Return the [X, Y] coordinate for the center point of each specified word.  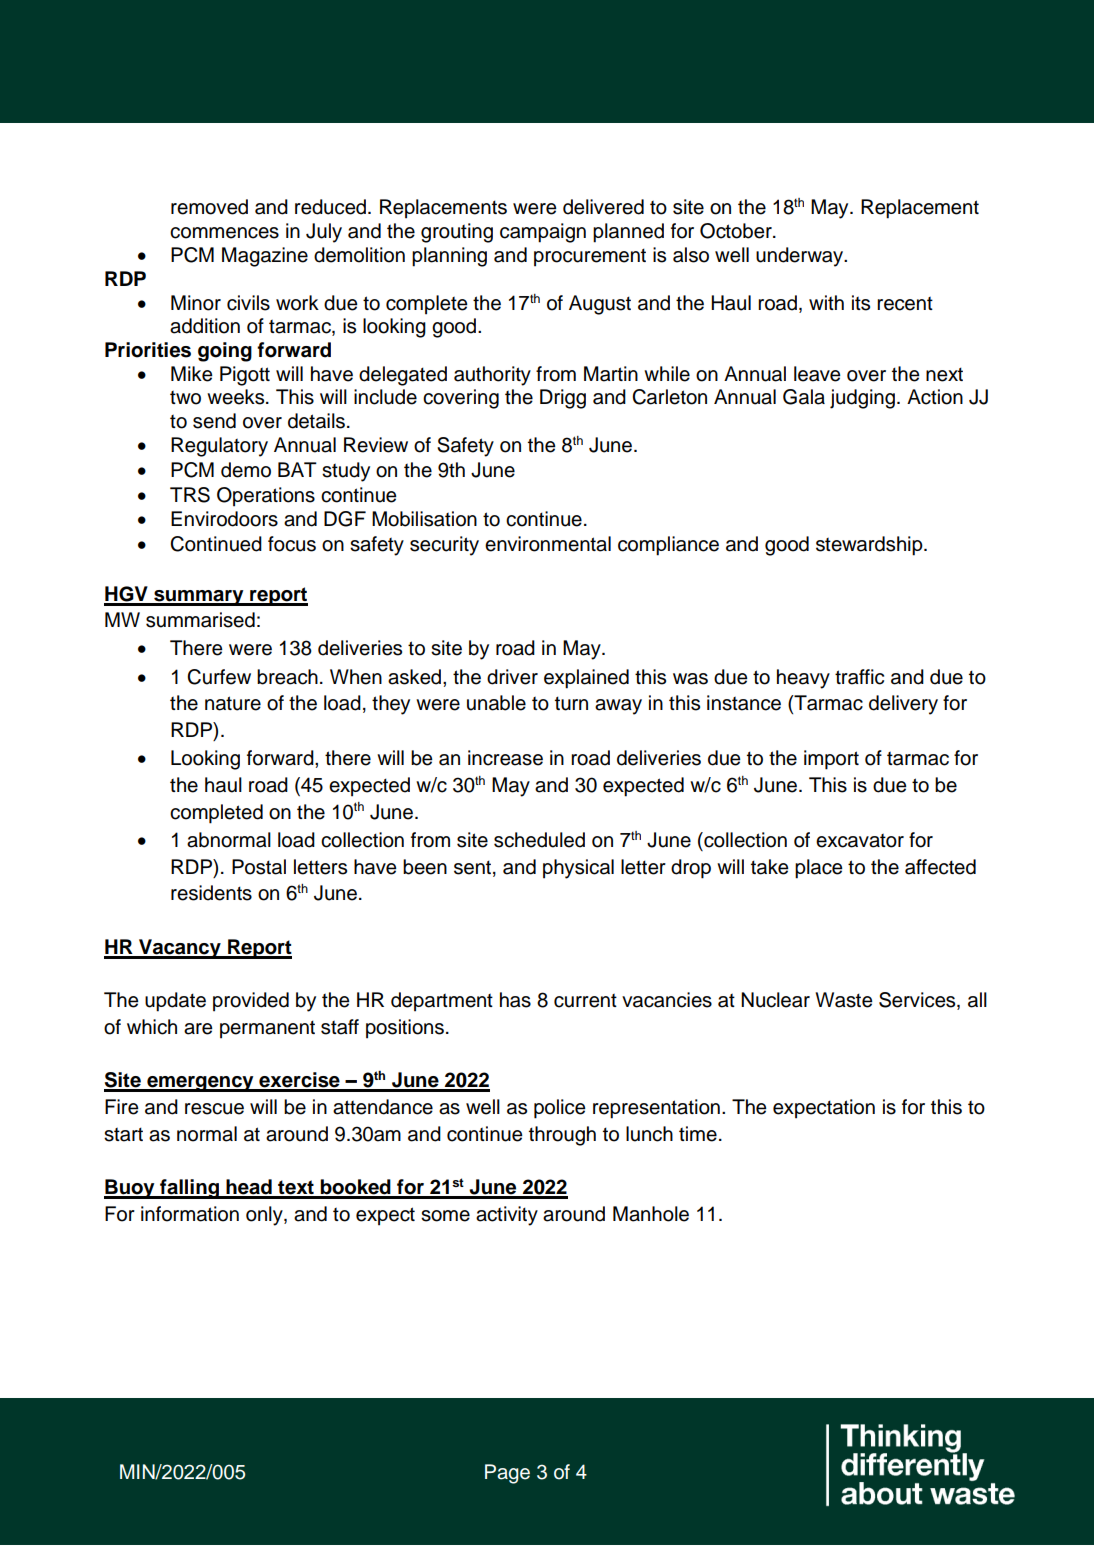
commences [224, 233]
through [562, 1136]
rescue [214, 1109]
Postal [259, 867]
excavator [860, 841]
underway [801, 257]
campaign [543, 233]
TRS [190, 495]
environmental [548, 544]
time [698, 1134]
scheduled [539, 840]
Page [507, 1474]
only [265, 1216]
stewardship [870, 546]
